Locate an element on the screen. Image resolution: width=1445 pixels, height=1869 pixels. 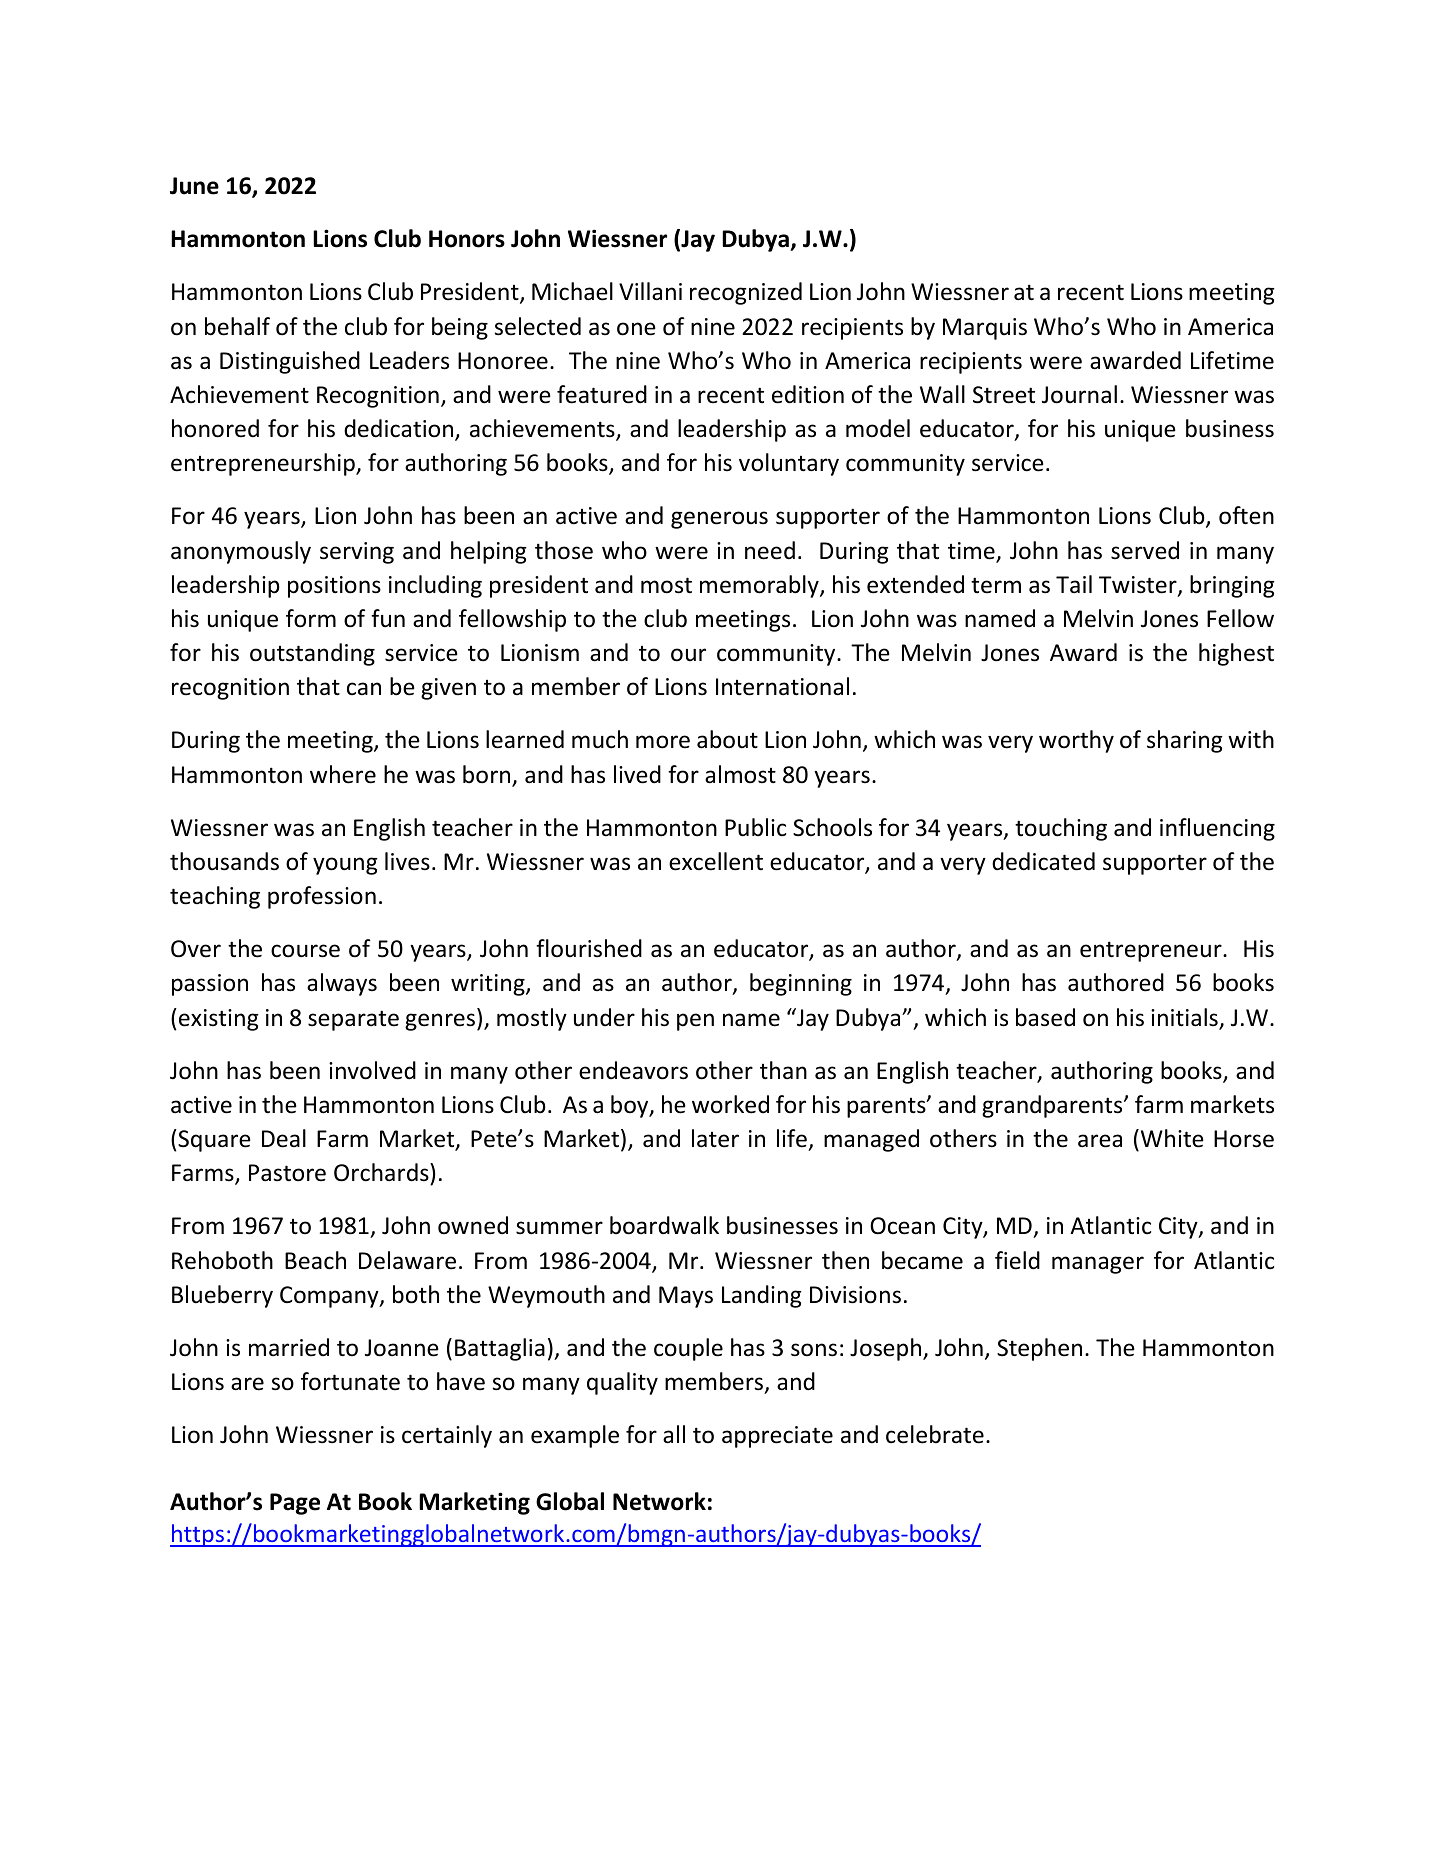
Twister is located at coordinates (1139, 586).
